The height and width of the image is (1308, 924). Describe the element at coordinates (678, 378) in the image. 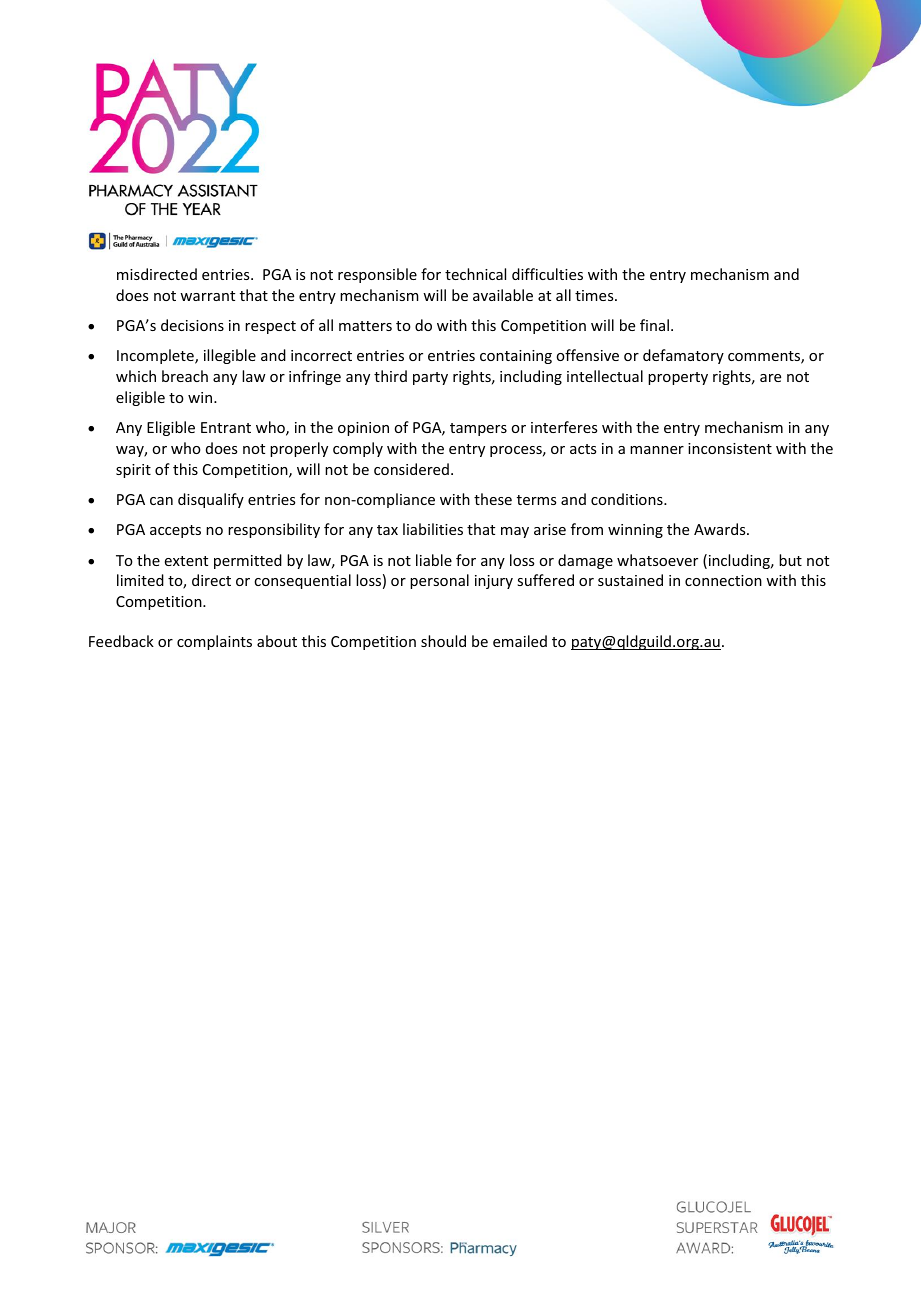

I see `property` at that location.
